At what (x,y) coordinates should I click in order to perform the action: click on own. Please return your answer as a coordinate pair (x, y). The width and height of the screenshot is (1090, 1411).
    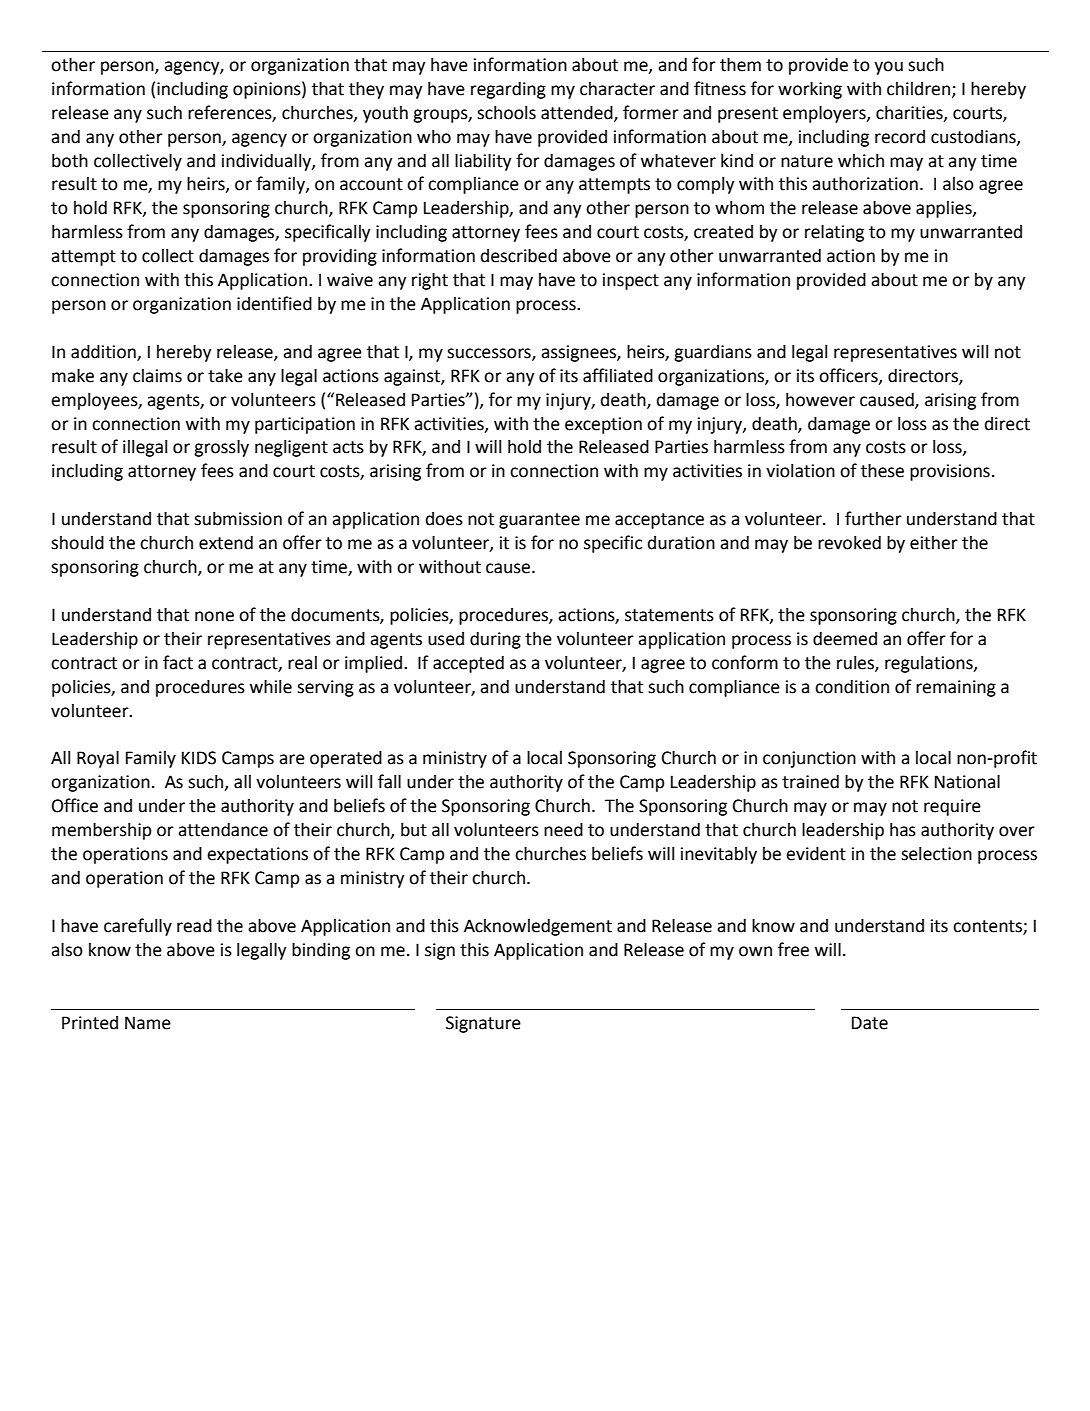
    Looking at the image, I should click on (755, 951).
